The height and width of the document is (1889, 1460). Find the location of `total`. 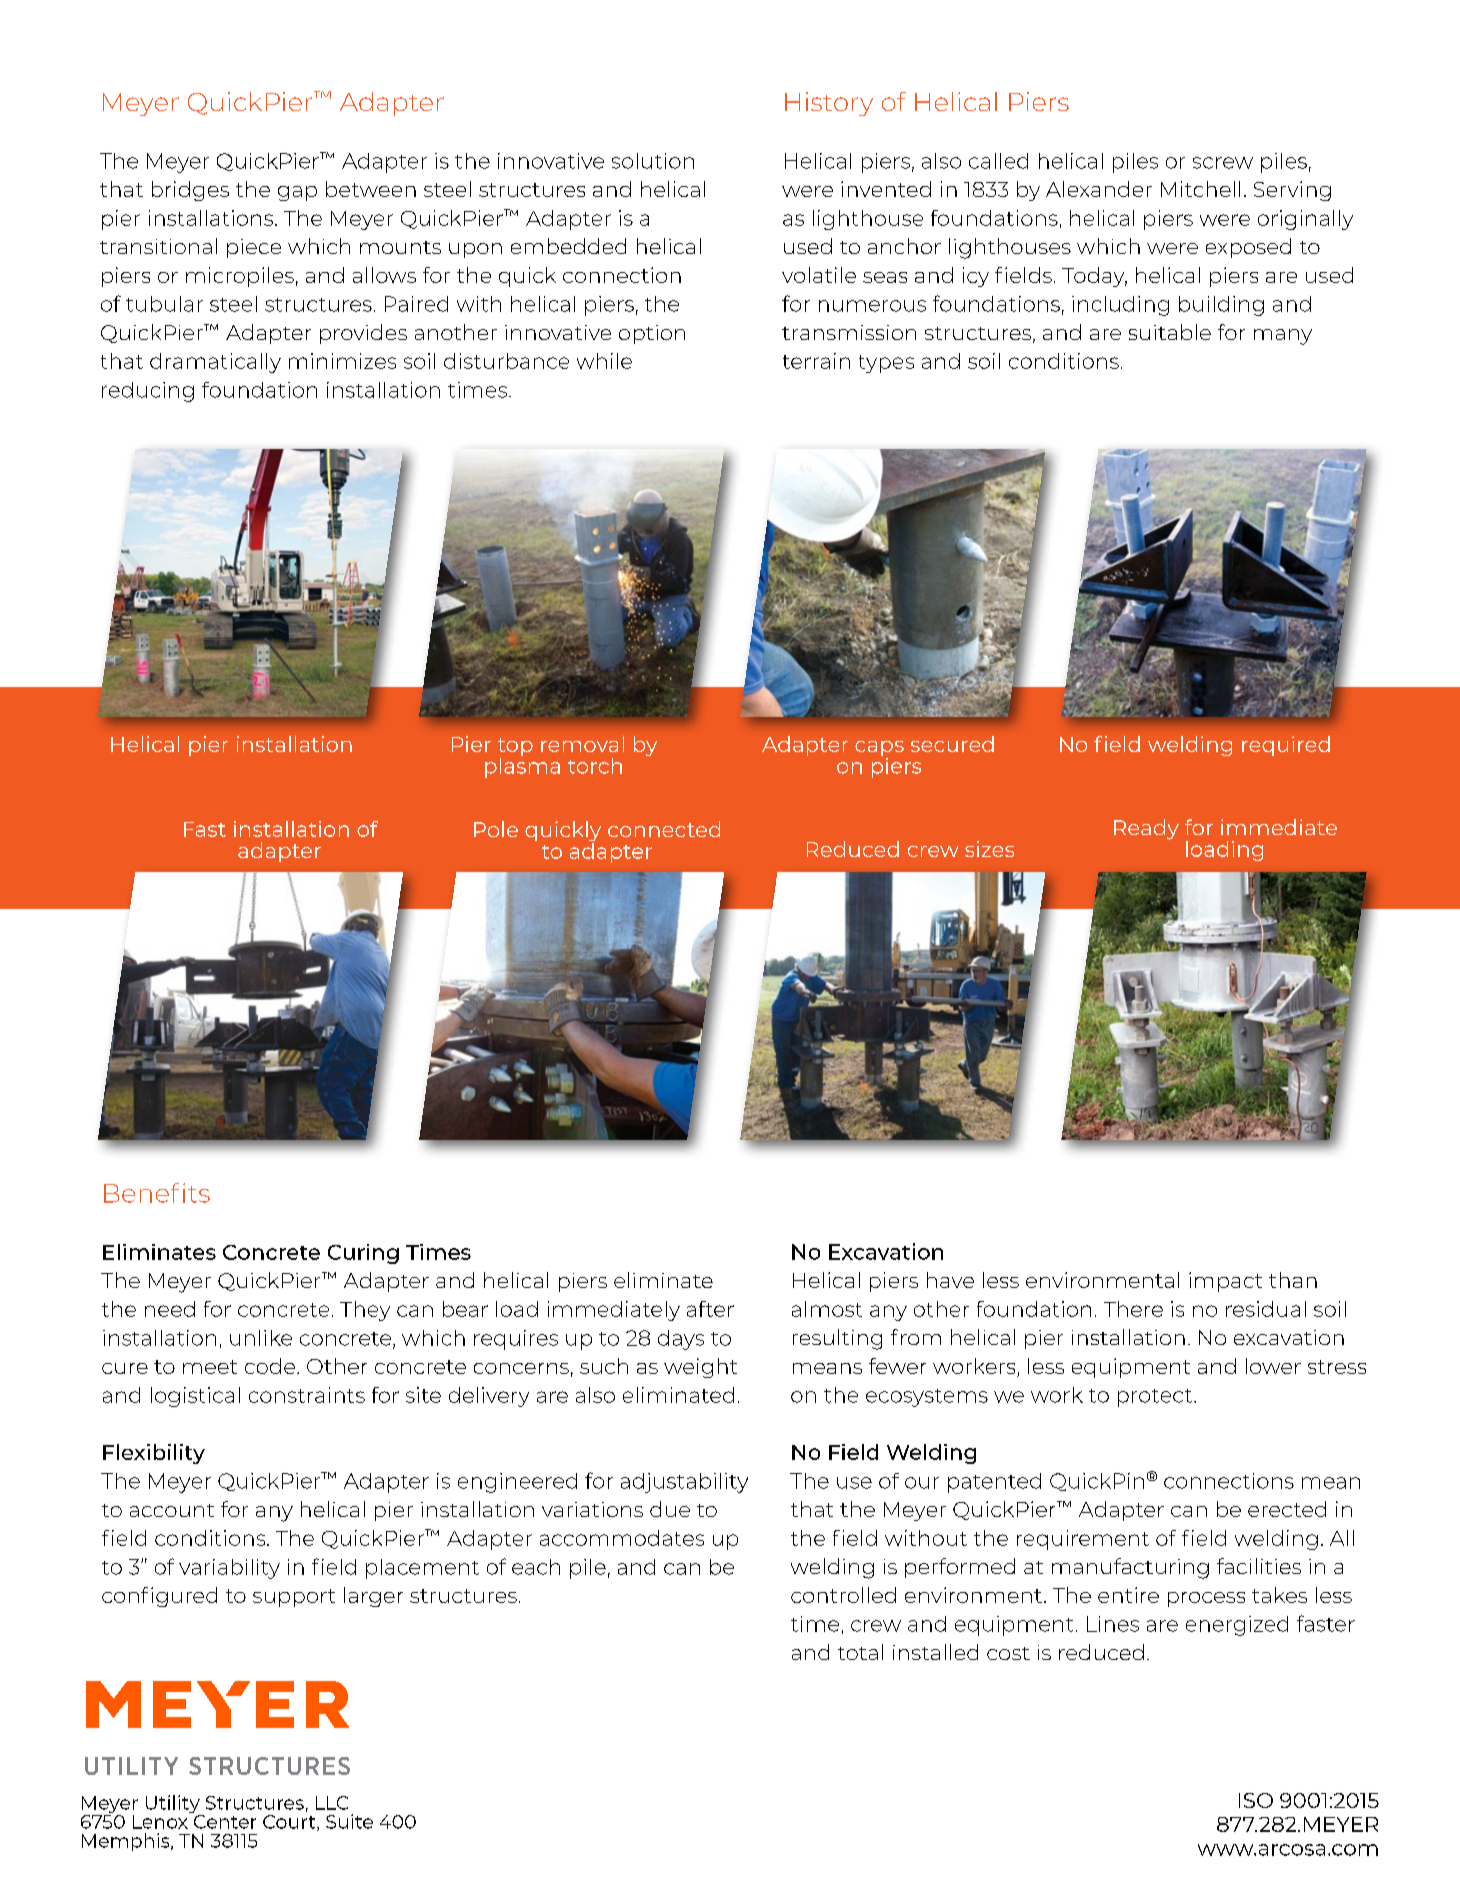

total is located at coordinates (860, 1652).
